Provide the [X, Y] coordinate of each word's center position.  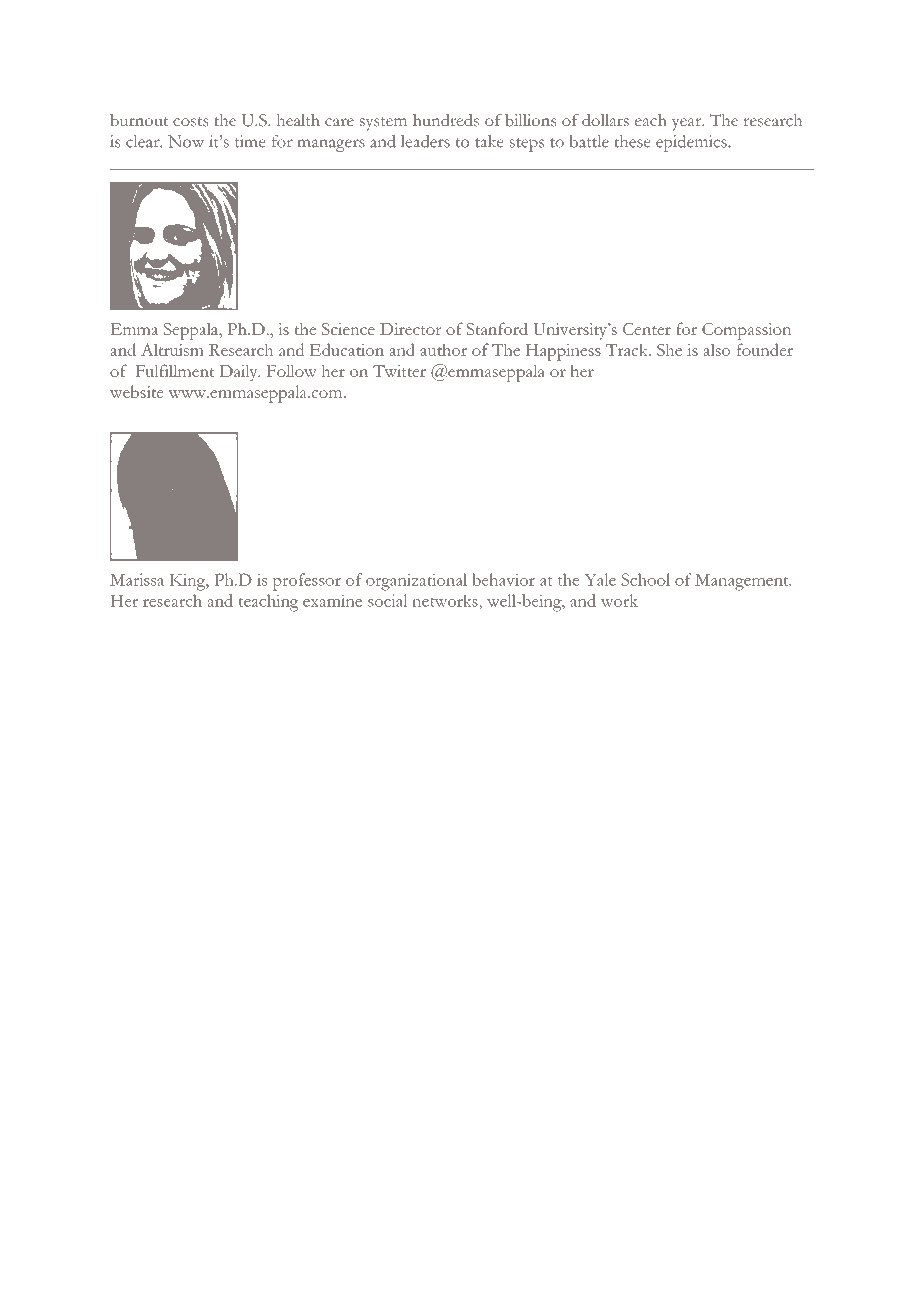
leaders [425, 141]
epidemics [692, 143]
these [632, 141]
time [250, 141]
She [669, 349]
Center [647, 329]
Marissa [137, 579]
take [489, 141]
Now [186, 141]
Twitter [399, 371]
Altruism [172, 349]
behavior [503, 579]
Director [411, 329]
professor [306, 582]
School [645, 579]
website [136, 391]
